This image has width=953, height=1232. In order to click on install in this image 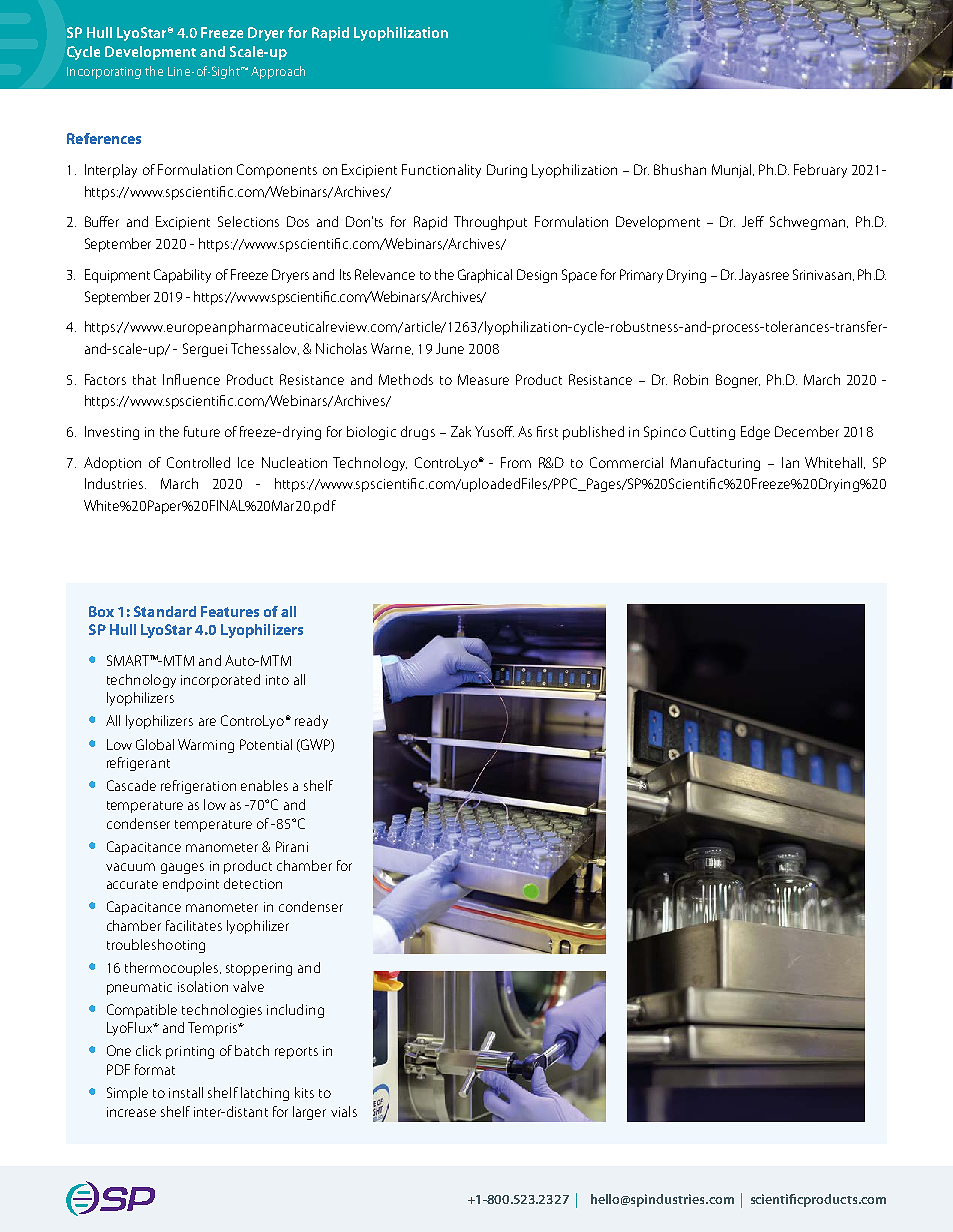, I will do `click(186, 1092)`.
